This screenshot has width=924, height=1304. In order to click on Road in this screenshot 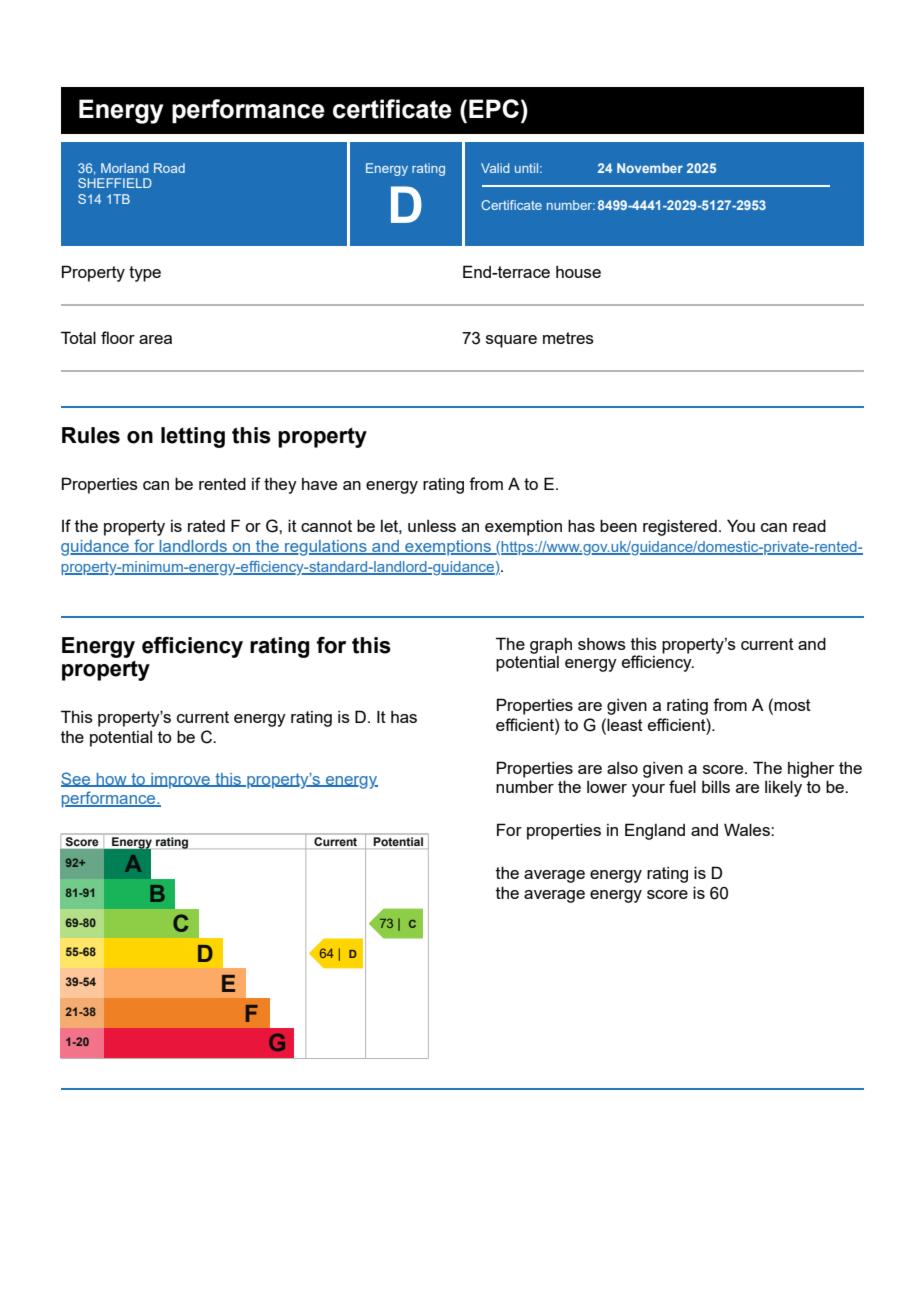, I will do `click(169, 168)`.
